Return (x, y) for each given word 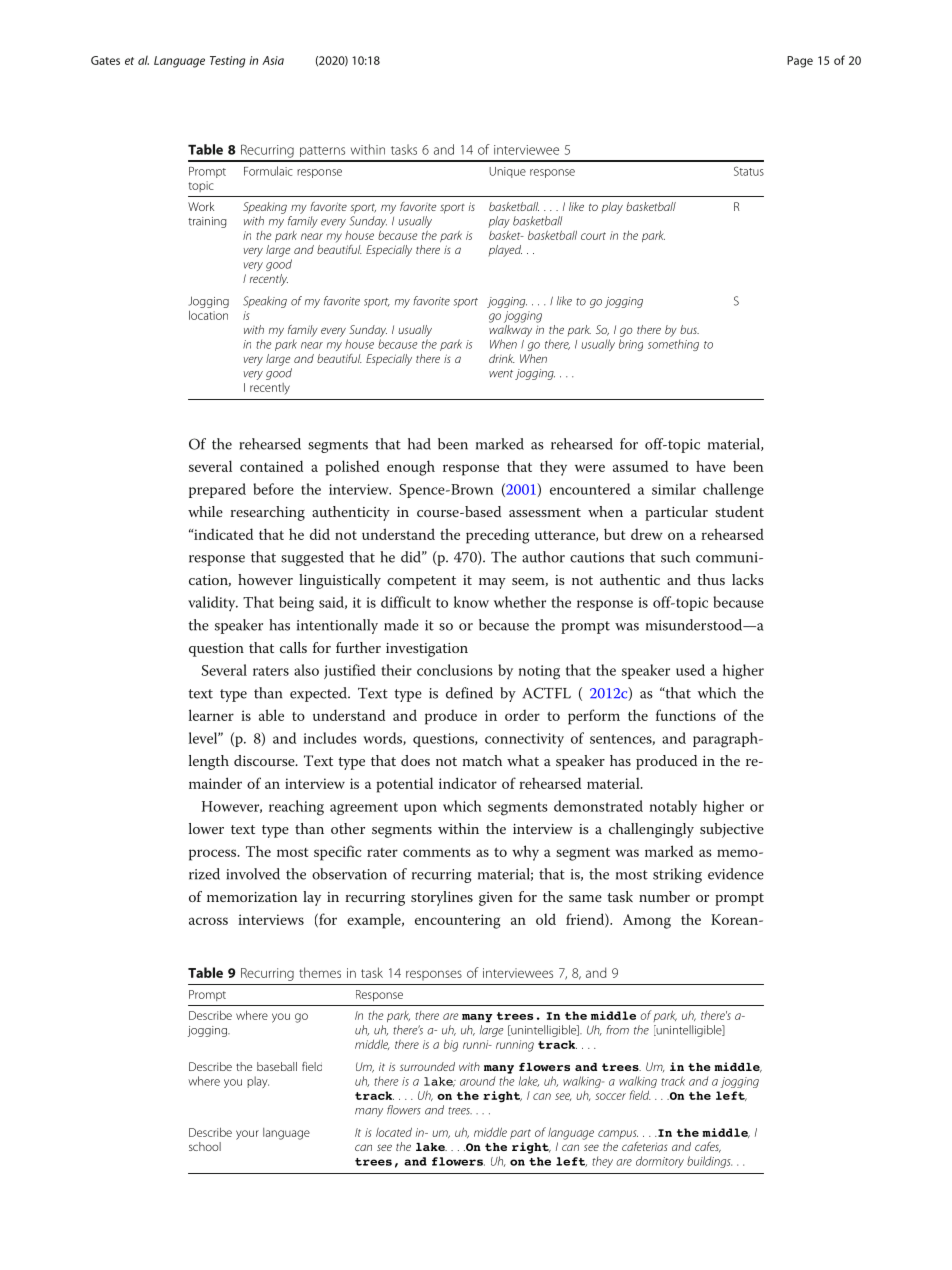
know (471, 602)
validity (213, 603)
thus (711, 579)
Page (800, 62)
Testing (228, 62)
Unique (507, 172)
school (205, 1146)
